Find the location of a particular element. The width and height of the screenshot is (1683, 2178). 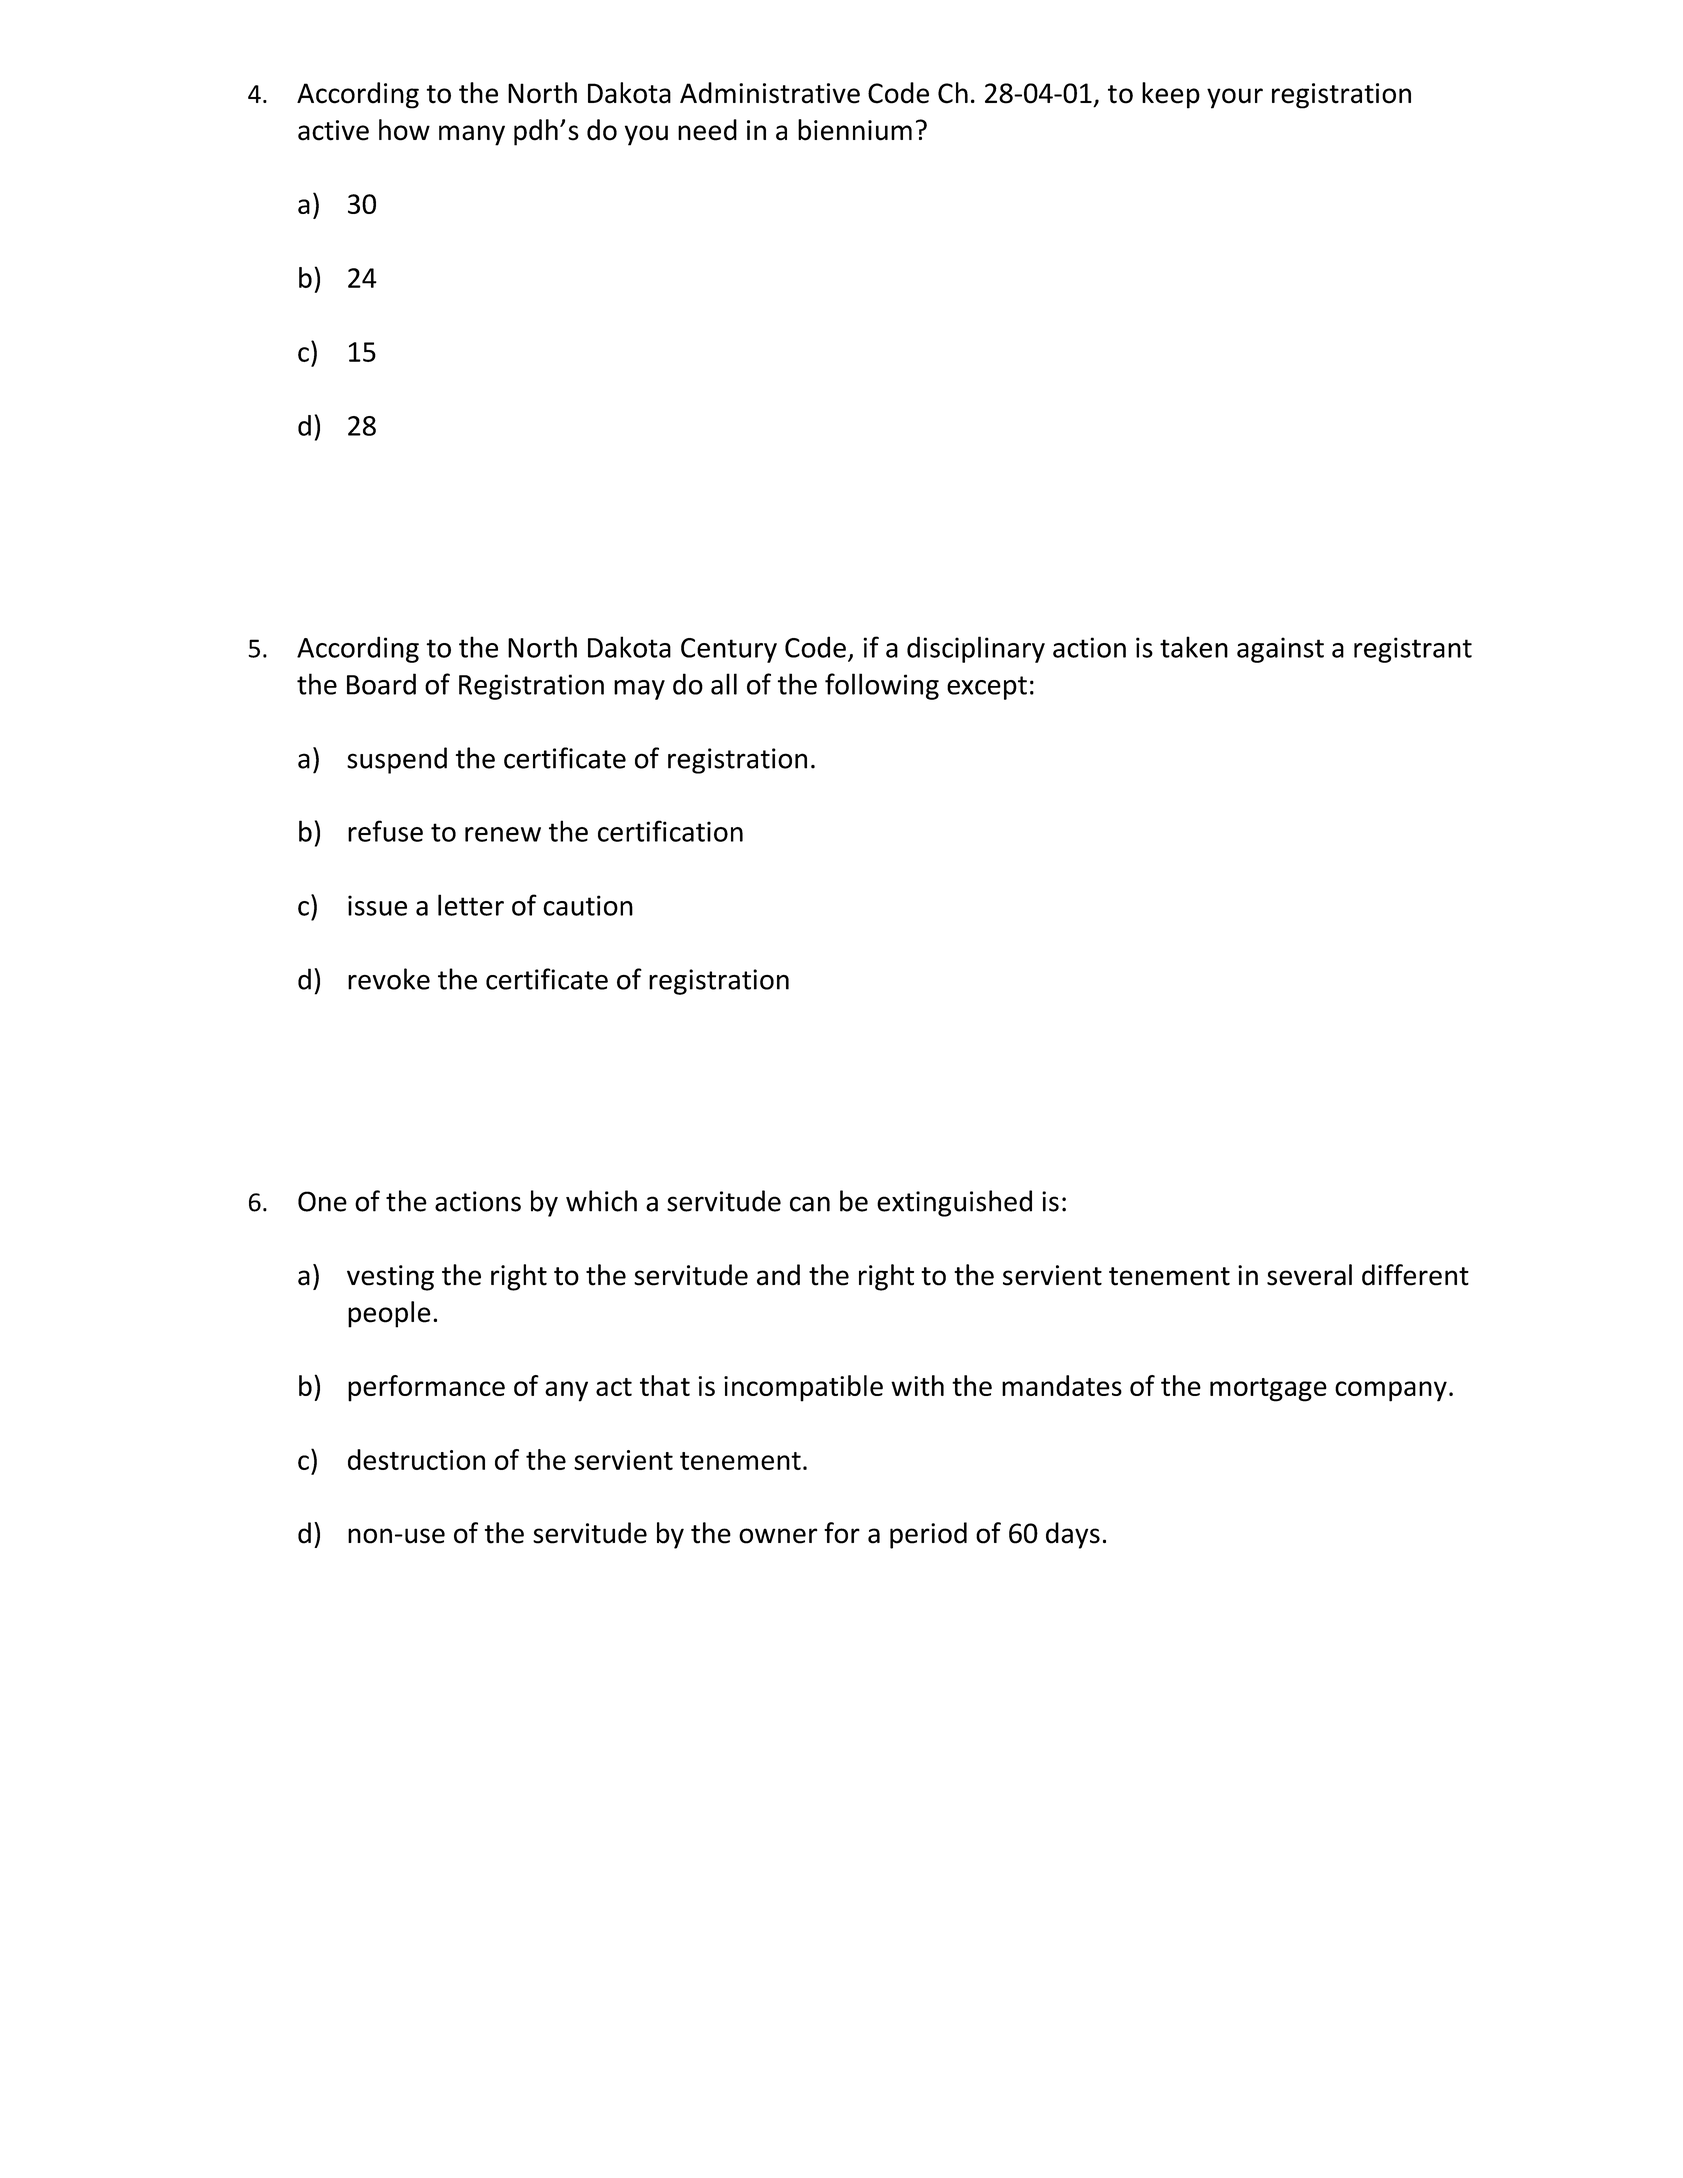

letter is located at coordinates (471, 905).
